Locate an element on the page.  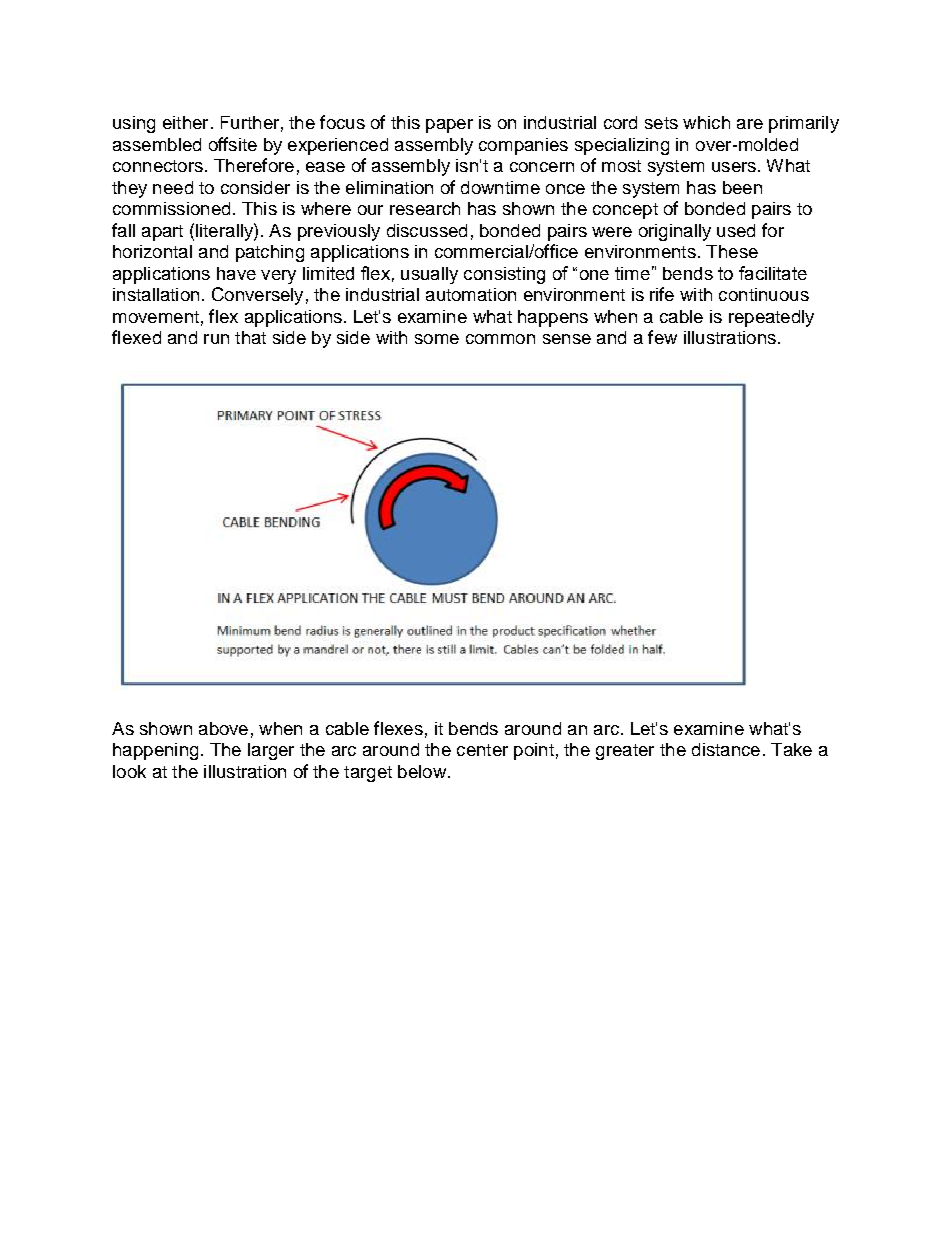
run is located at coordinates (216, 339).
